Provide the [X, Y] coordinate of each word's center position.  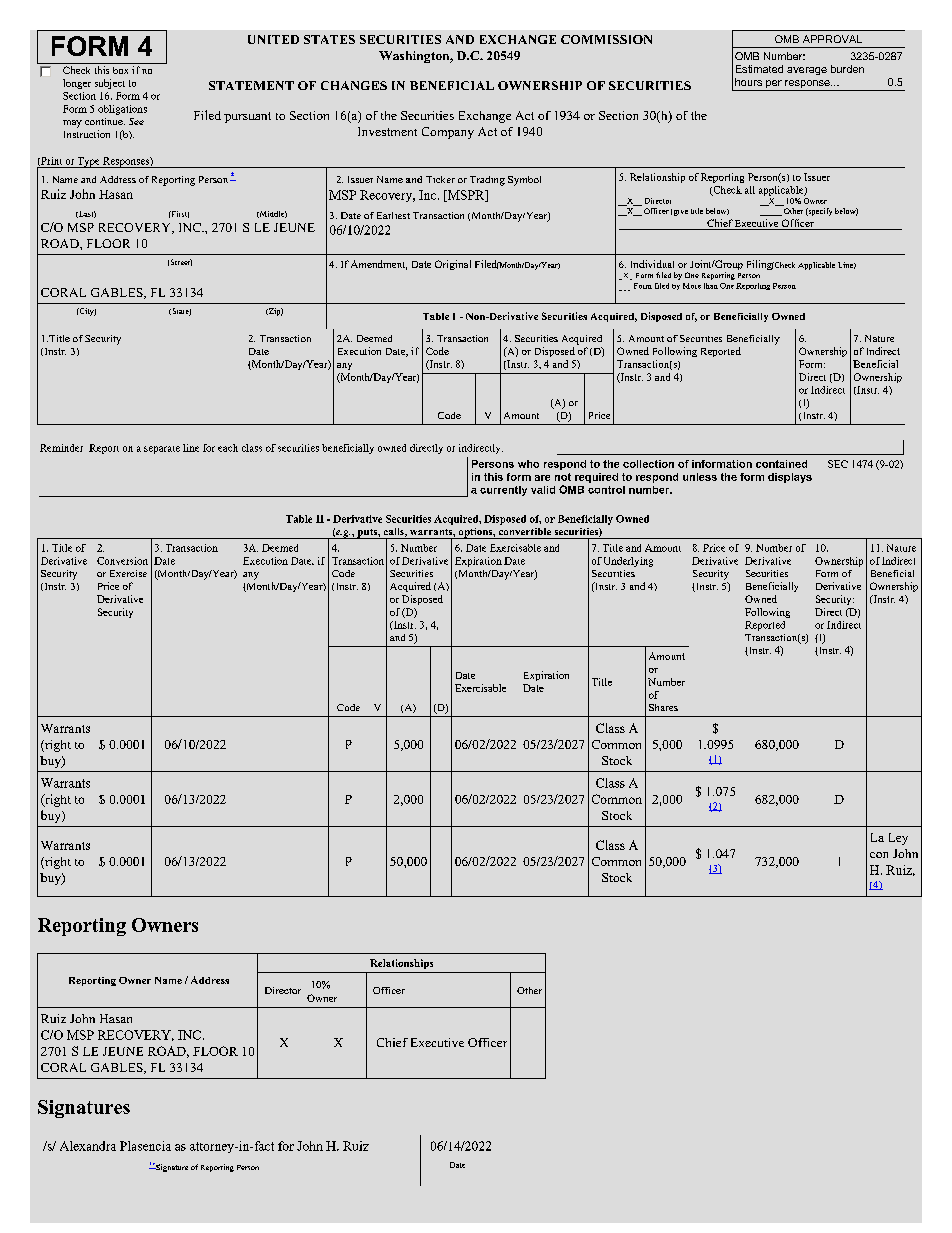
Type [89, 162]
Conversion [122, 561]
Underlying [628, 562]
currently [503, 491]
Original [453, 265]
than [711, 286]
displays [790, 478]
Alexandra [88, 1146]
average [807, 71]
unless [700, 477]
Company [448, 133]
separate [162, 450]
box [120, 70]
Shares [663, 707]
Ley [898, 839]
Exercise [128, 573]
